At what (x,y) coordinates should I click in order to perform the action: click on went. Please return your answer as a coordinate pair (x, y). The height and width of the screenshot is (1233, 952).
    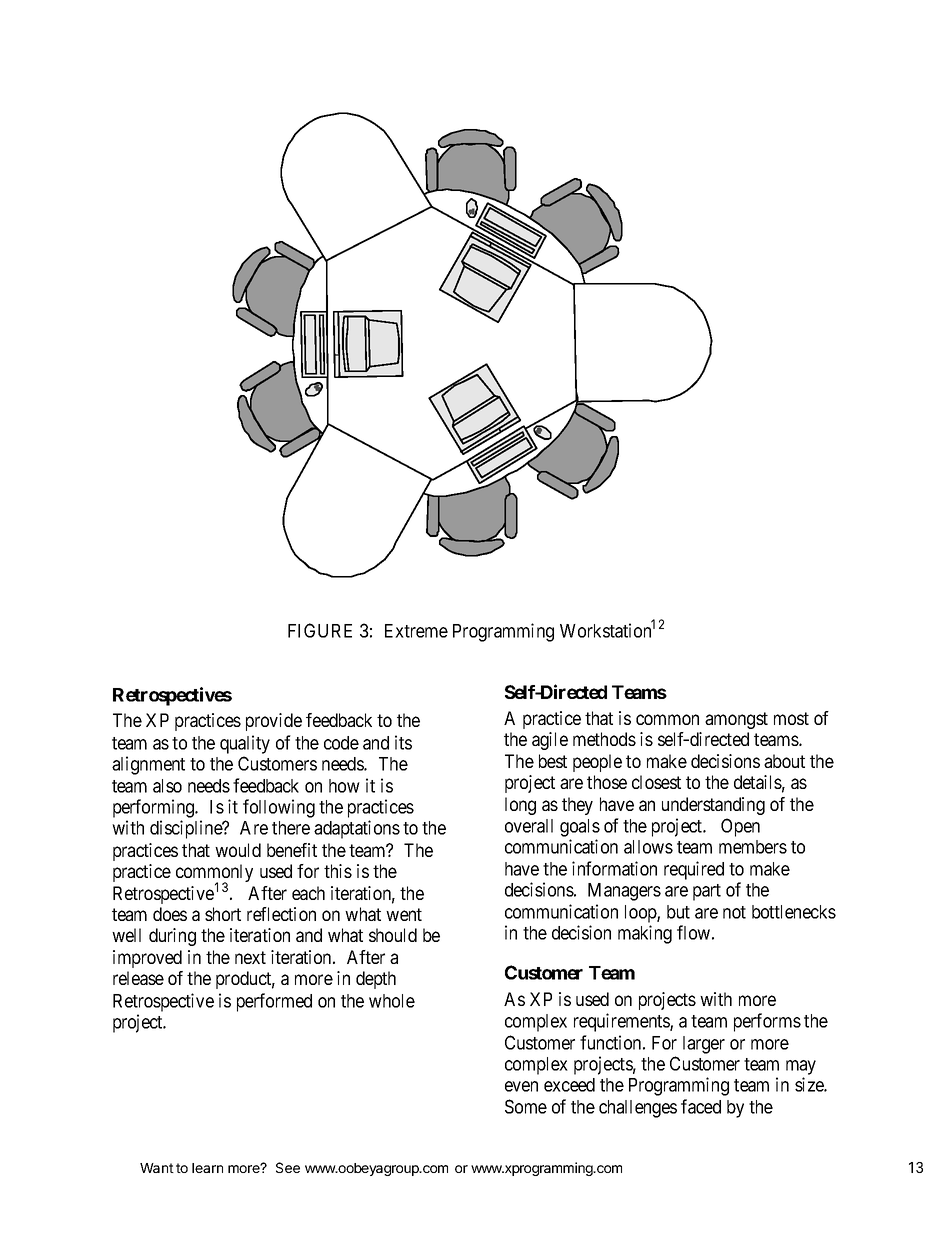
    Looking at the image, I should click on (404, 914).
